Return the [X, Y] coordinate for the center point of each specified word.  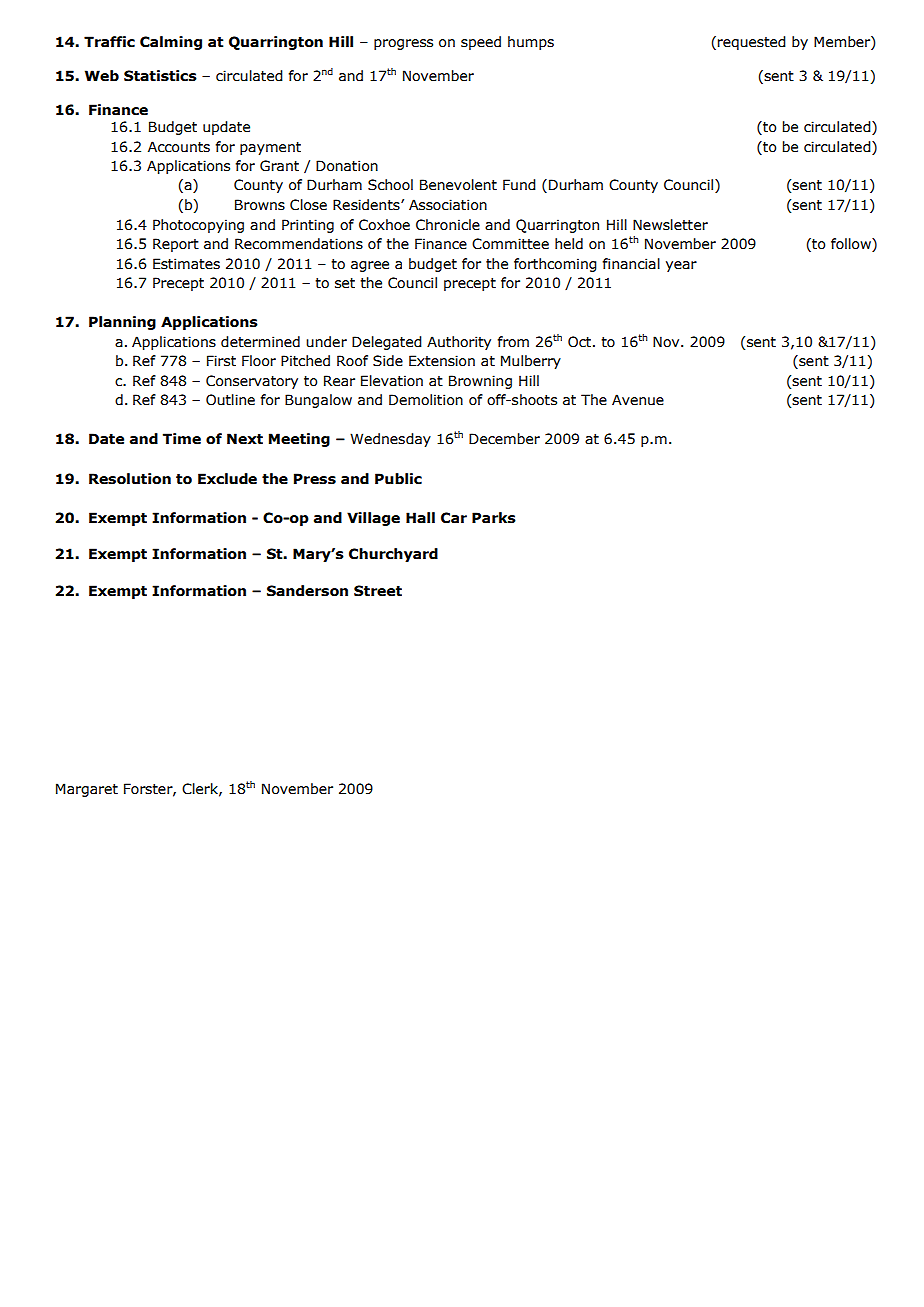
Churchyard [393, 555]
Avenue [638, 400]
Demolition [426, 400]
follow [852, 245]
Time [182, 439]
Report [176, 245]
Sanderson [307, 591]
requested [752, 43]
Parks [494, 518]
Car [454, 518]
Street [378, 591]
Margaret [87, 790]
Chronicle [448, 225]
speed [481, 43]
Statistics [160, 76]
